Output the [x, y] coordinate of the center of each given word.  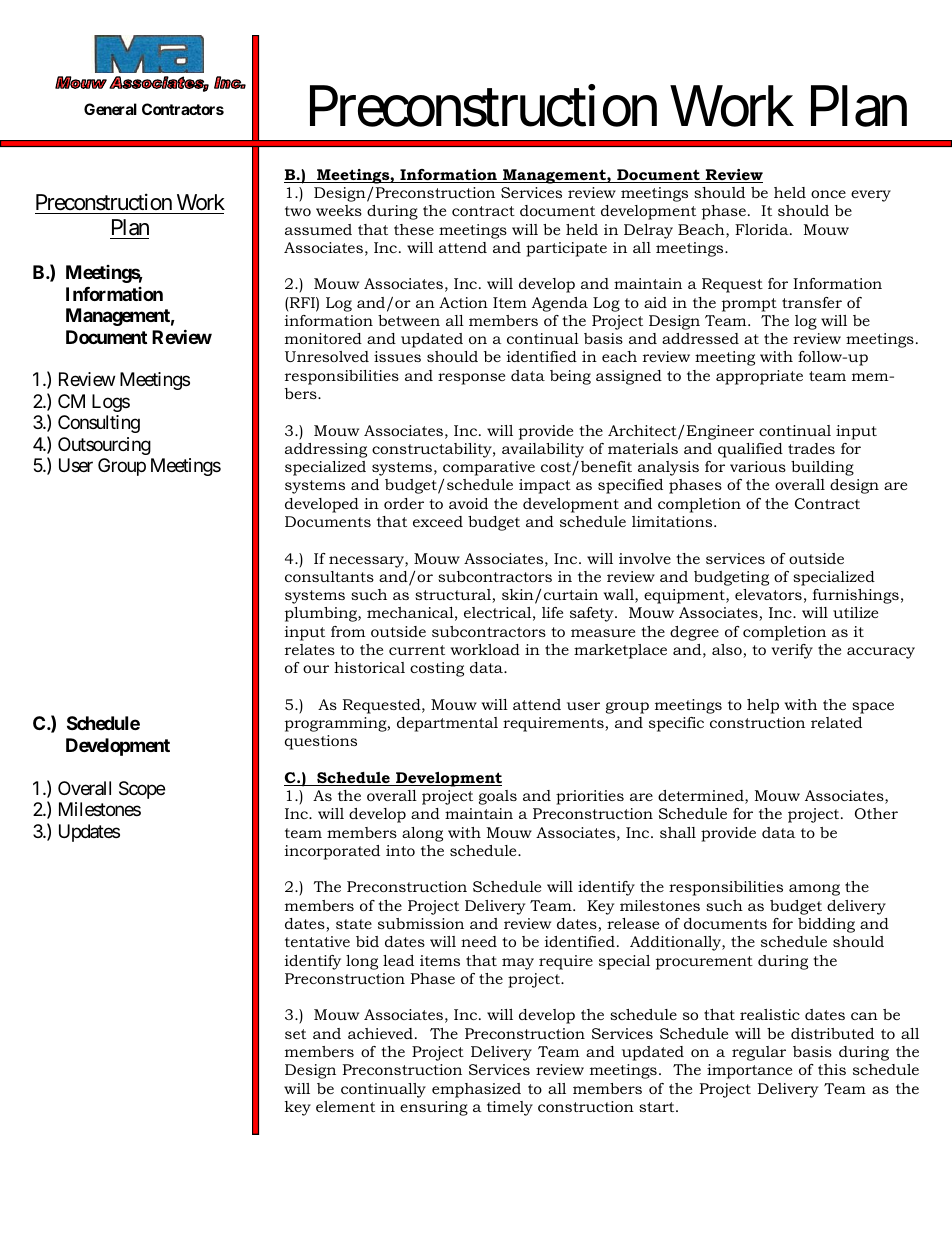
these [414, 229]
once [828, 194]
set [295, 1034]
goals [498, 797]
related [836, 722]
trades [811, 448]
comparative [489, 468]
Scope [142, 790]
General [110, 109]
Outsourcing [104, 446]
